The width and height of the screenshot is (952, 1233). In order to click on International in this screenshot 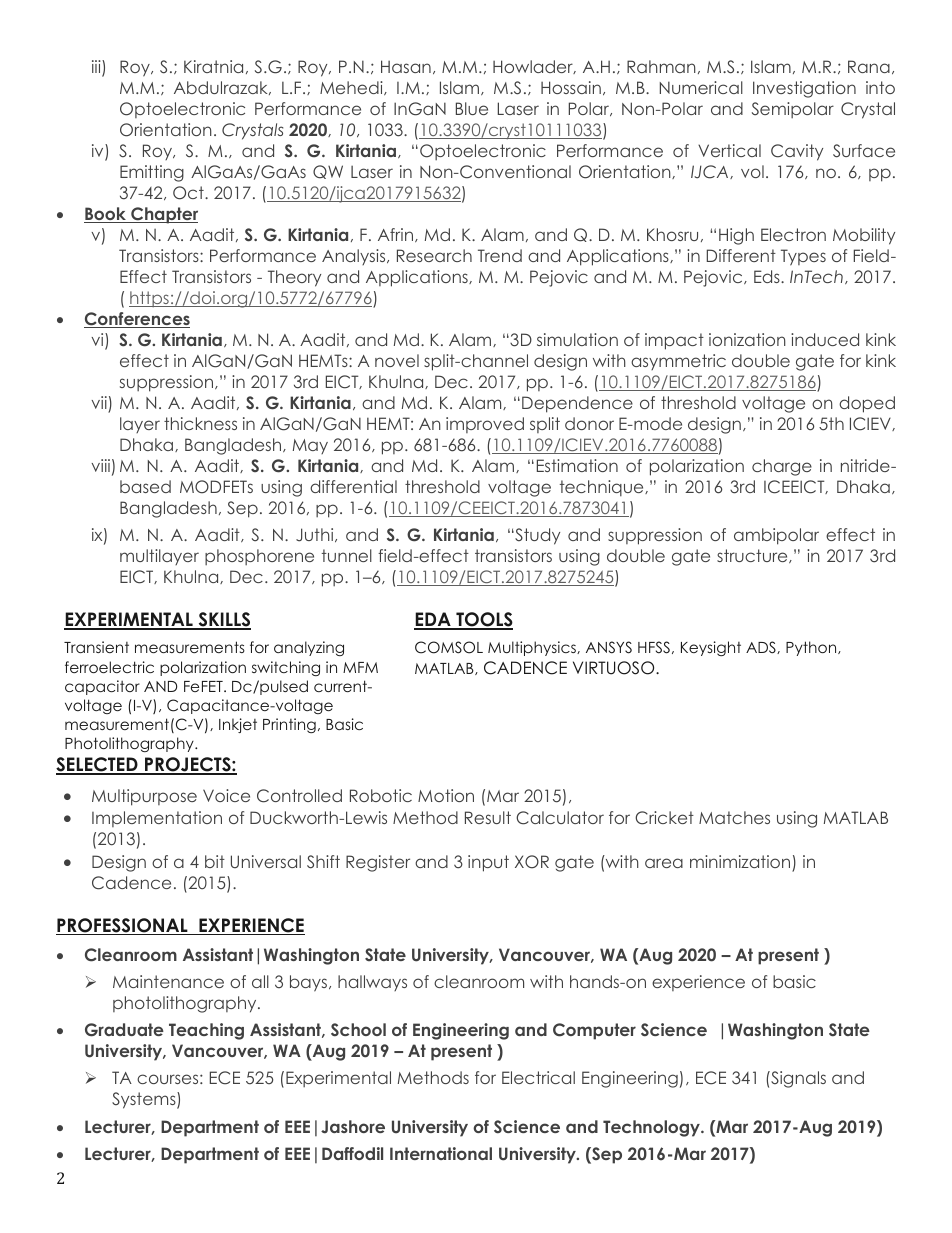, I will do `click(441, 1153)`.
